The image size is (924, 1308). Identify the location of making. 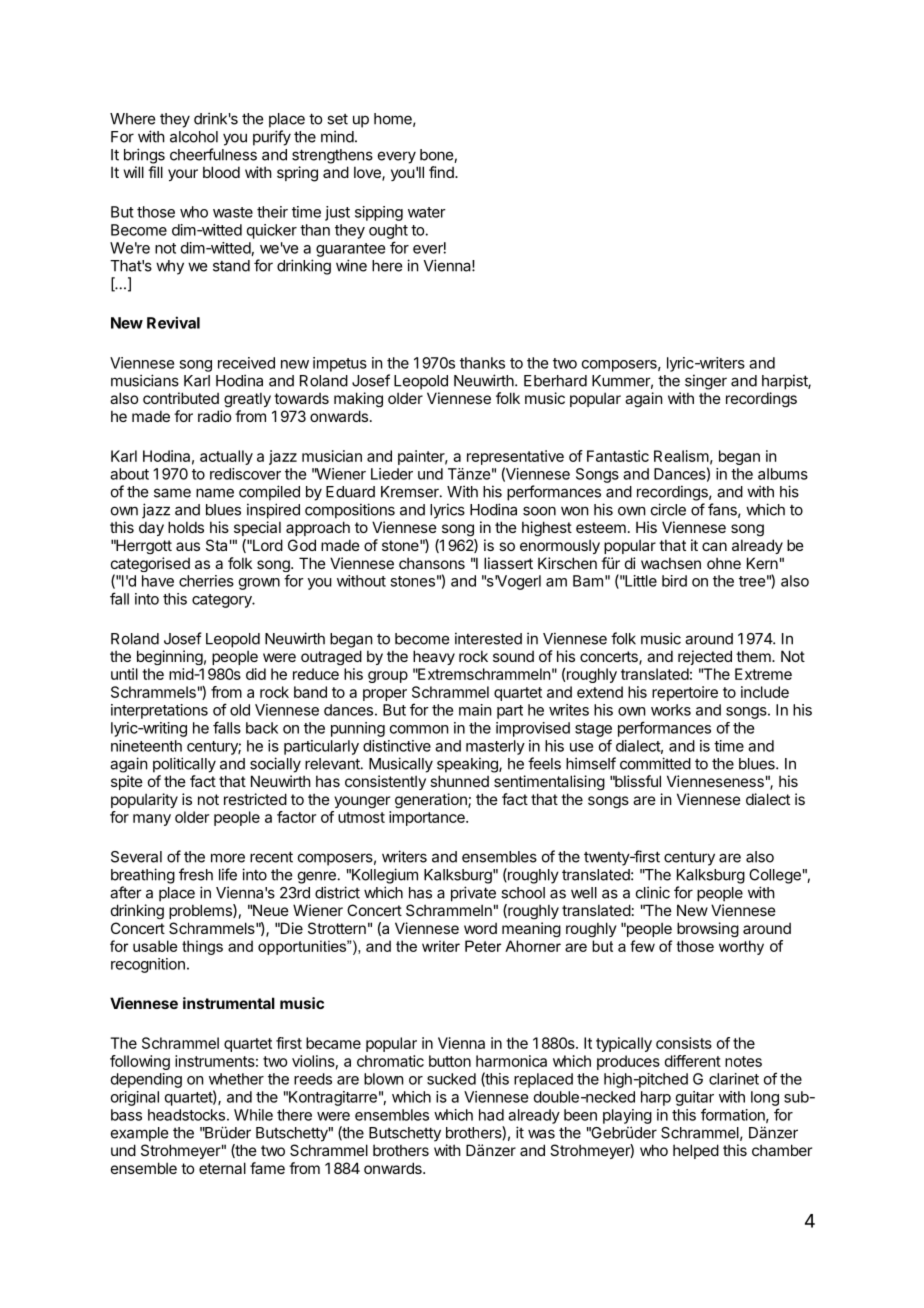
(358, 399).
